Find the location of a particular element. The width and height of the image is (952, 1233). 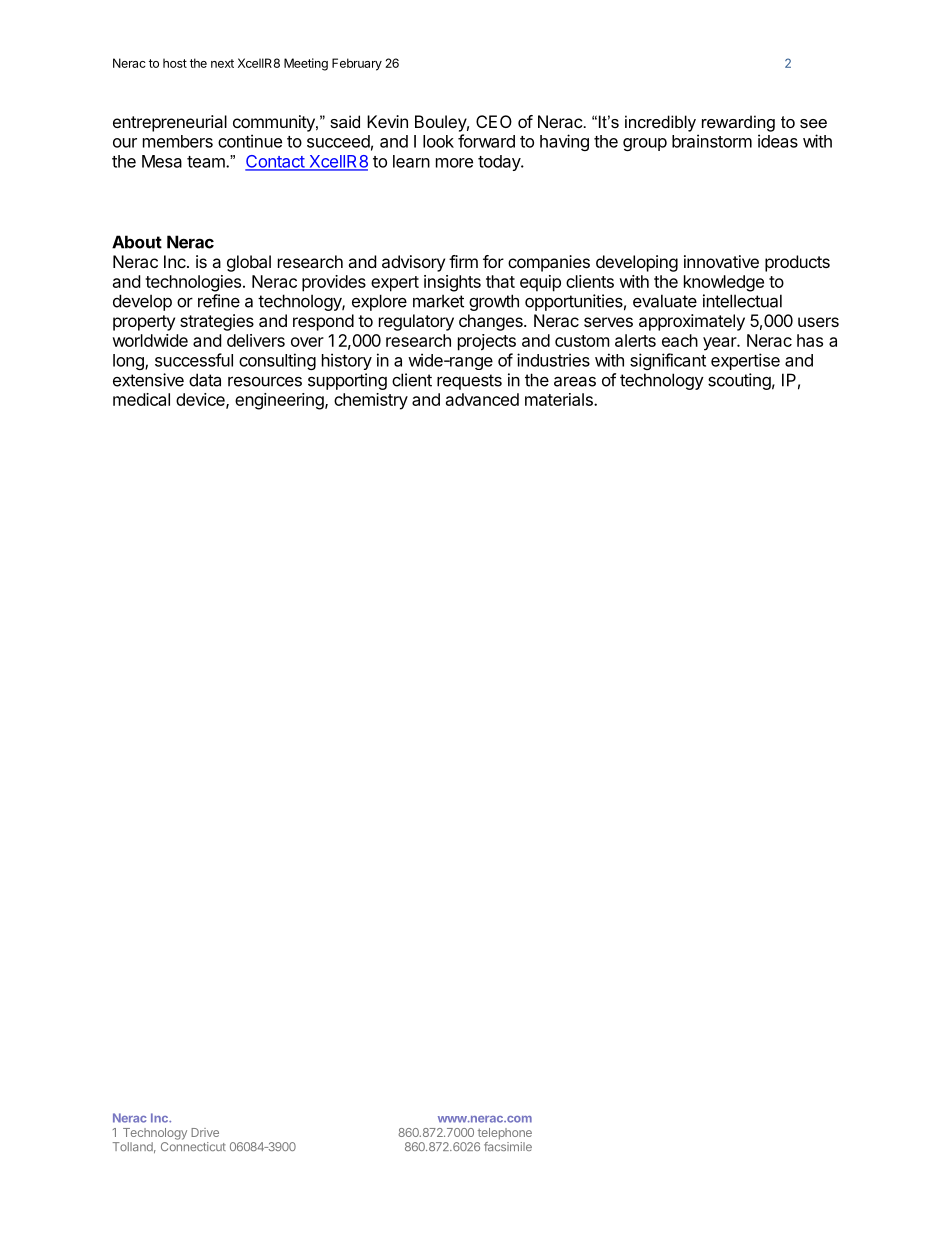

facsimile is located at coordinates (508, 1146).
